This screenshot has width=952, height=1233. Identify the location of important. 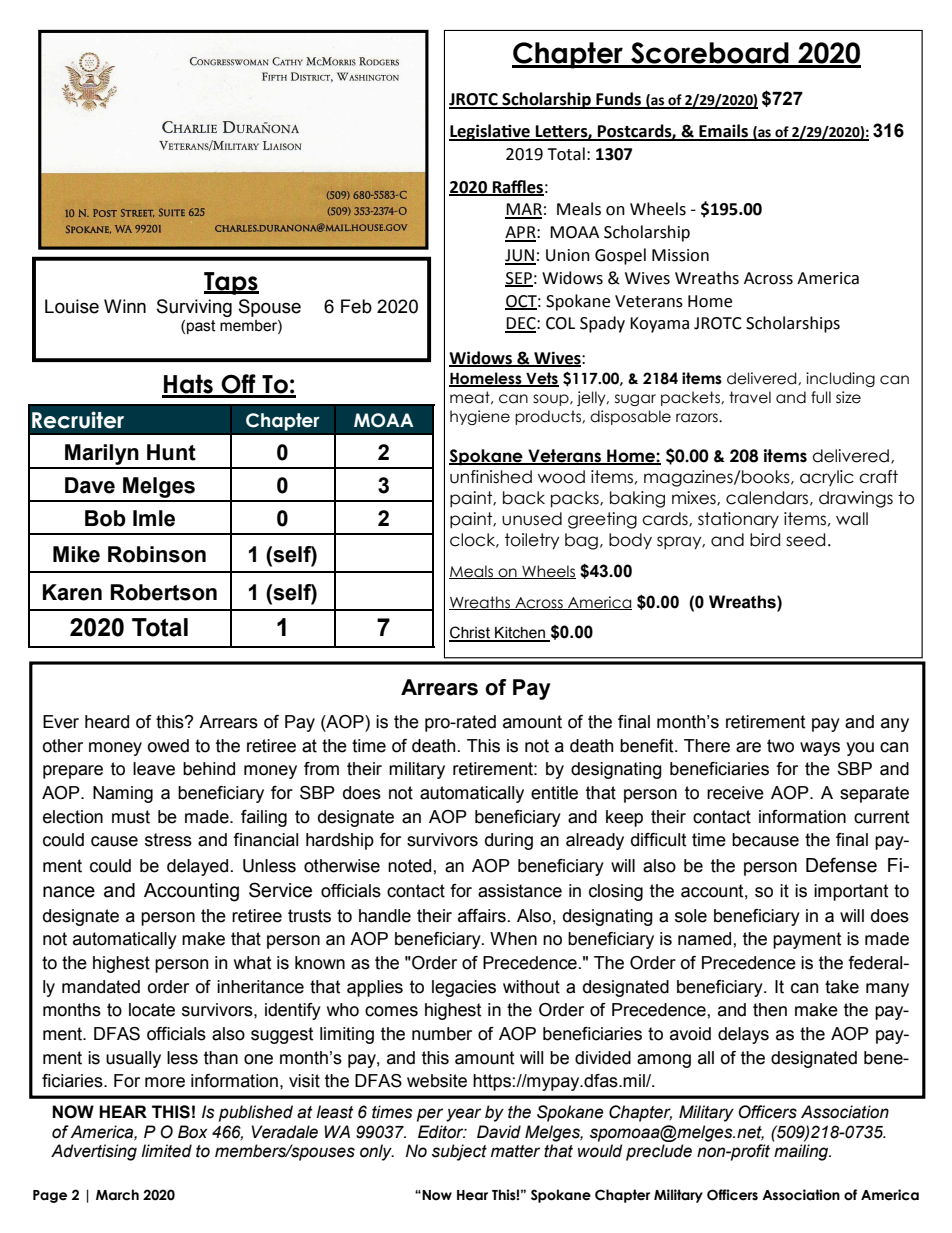
(851, 892).
